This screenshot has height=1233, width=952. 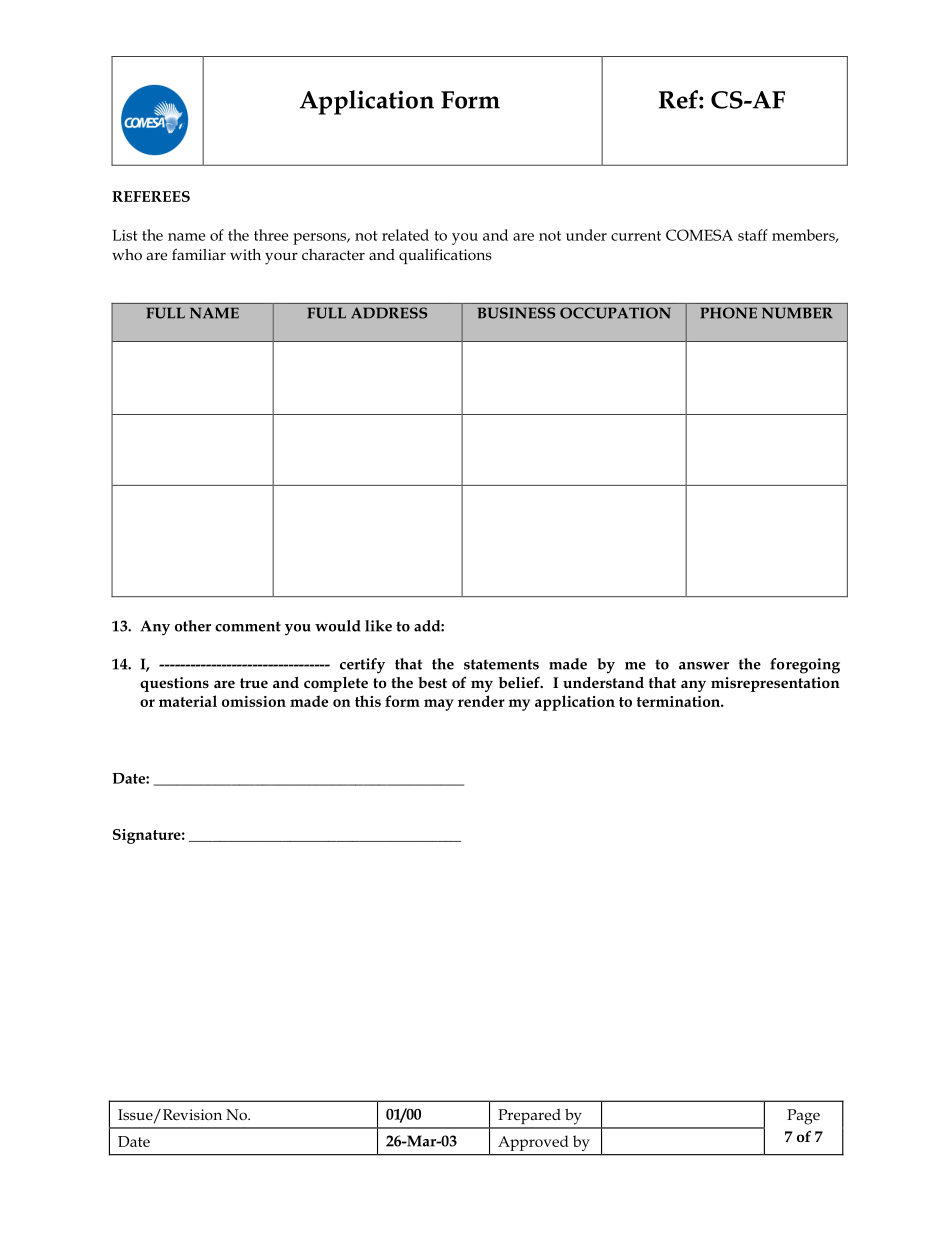 What do you see at coordinates (245, 254) in the screenshot?
I see `with` at bounding box center [245, 254].
